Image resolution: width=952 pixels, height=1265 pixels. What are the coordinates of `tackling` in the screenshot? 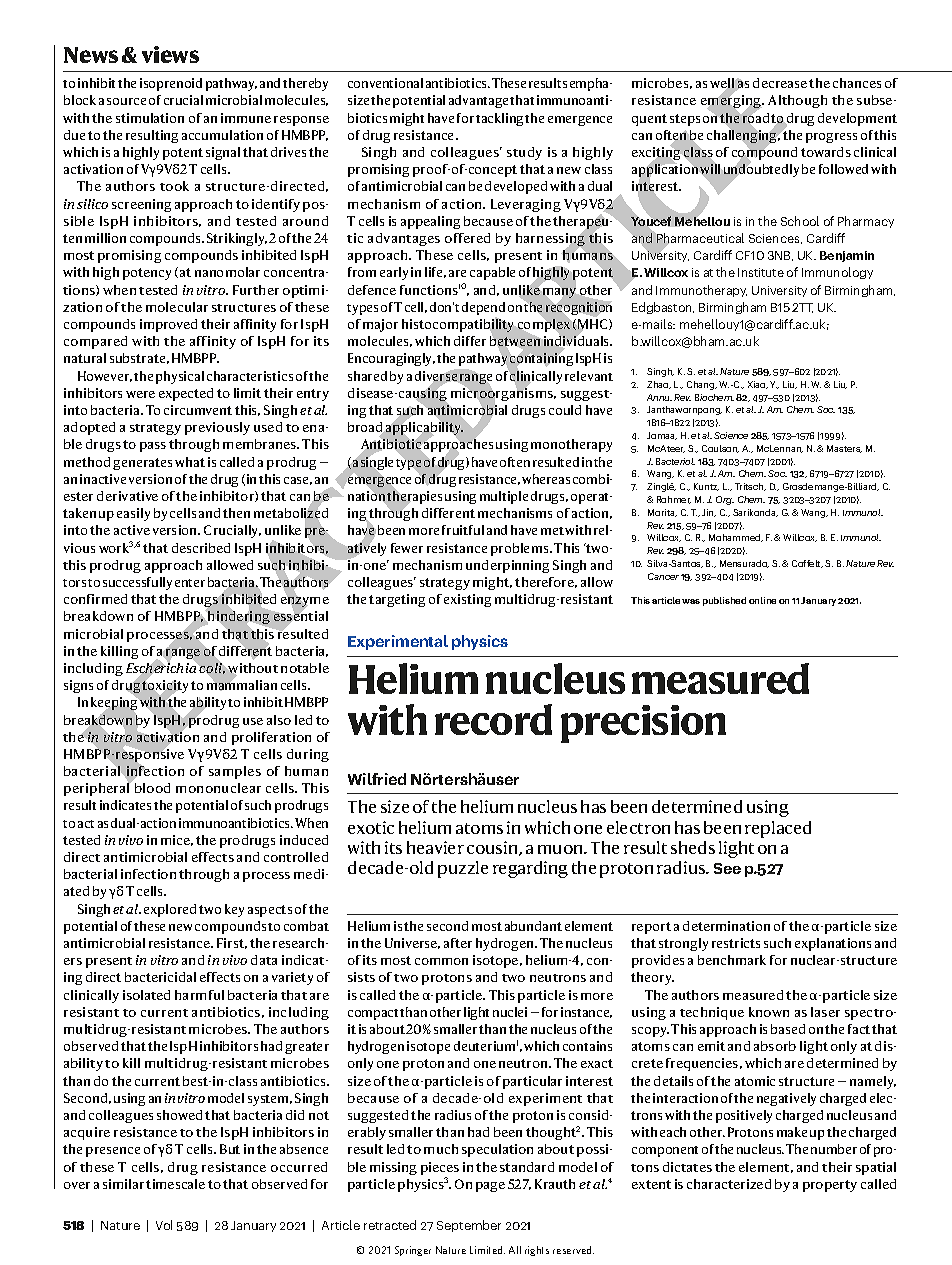 It's located at (501, 119).
